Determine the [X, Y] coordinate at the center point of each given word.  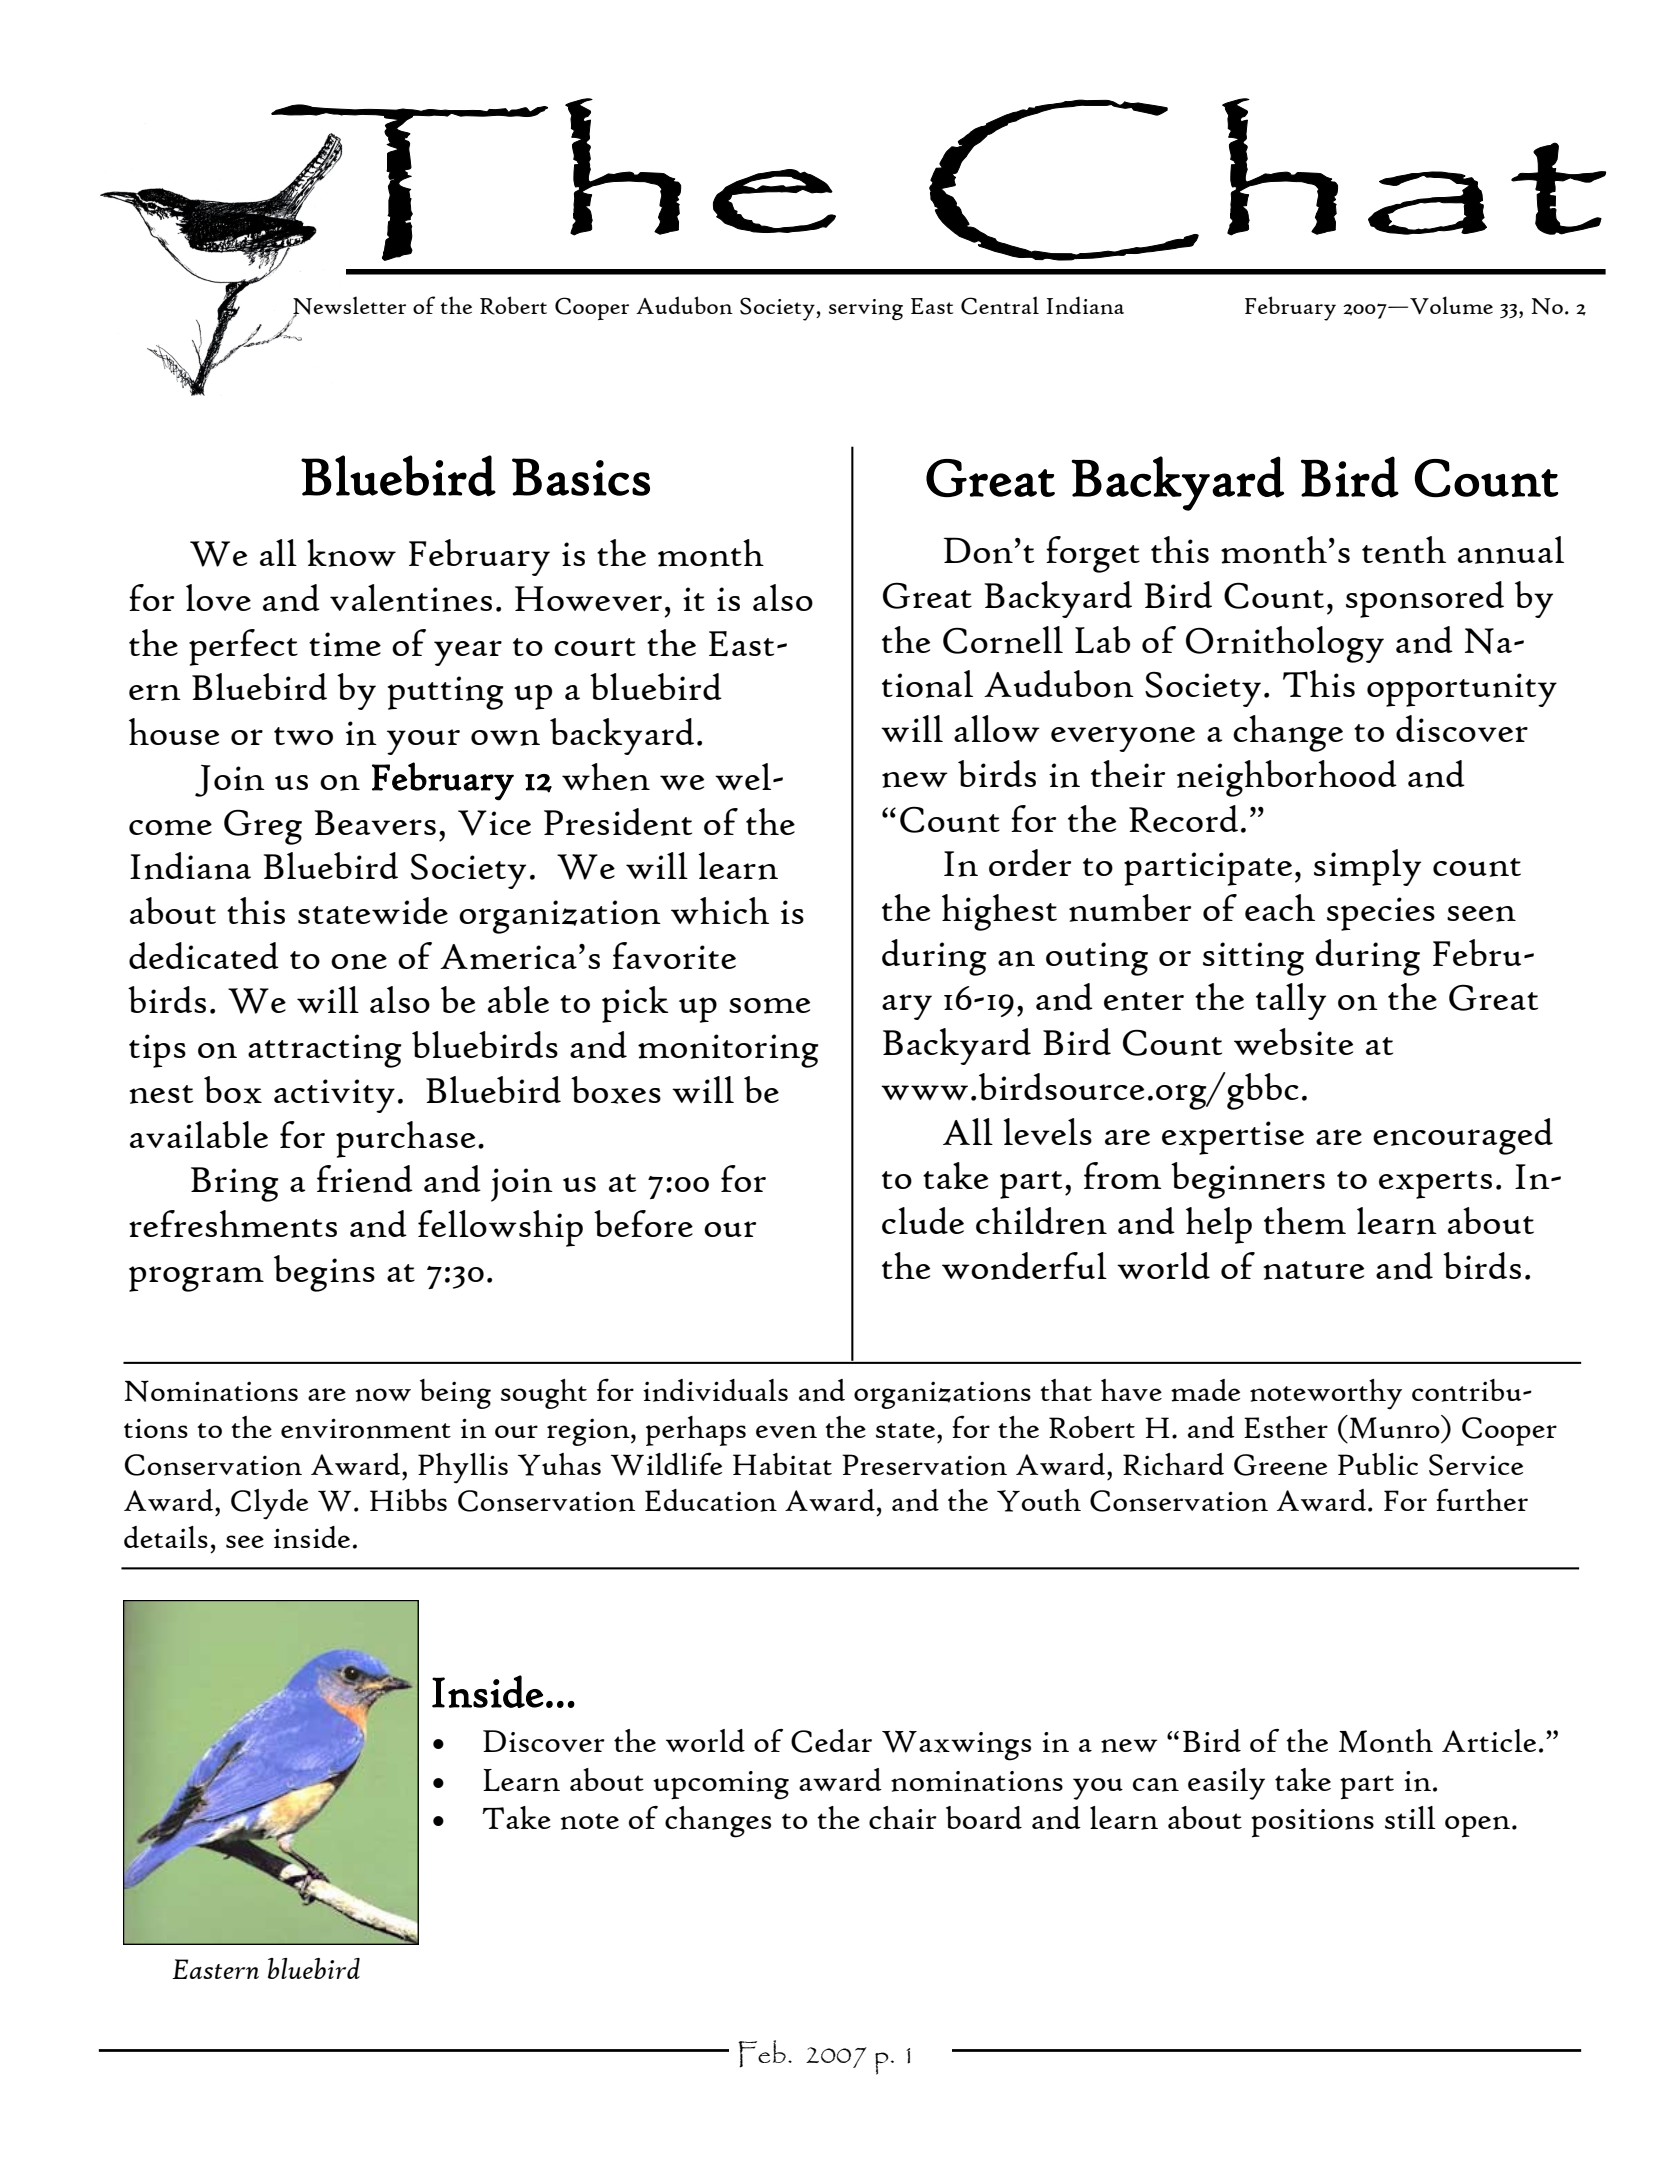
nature [1313, 1270]
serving [866, 309]
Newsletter [349, 306]
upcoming [721, 1785]
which [720, 911]
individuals [715, 1390]
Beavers [375, 822]
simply [1367, 867]
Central [1000, 305]
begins [324, 1273]
